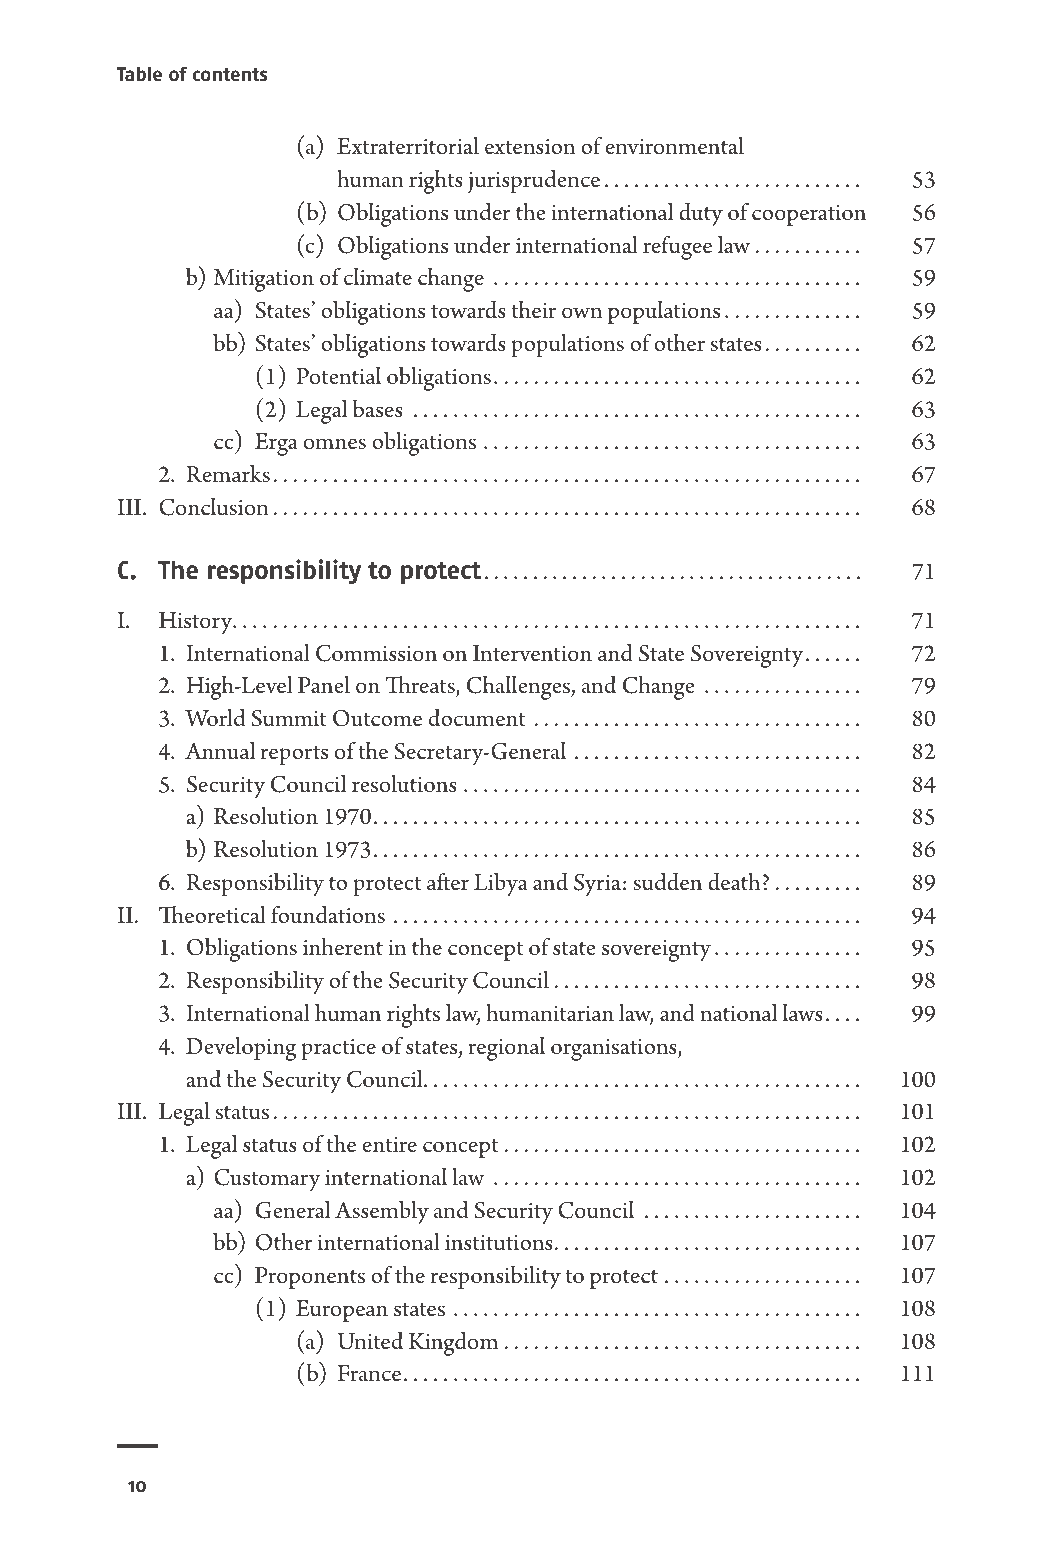 The height and width of the screenshot is (1562, 1053). Describe the element at coordinates (501, 884) in the screenshot. I see `Libya` at that location.
